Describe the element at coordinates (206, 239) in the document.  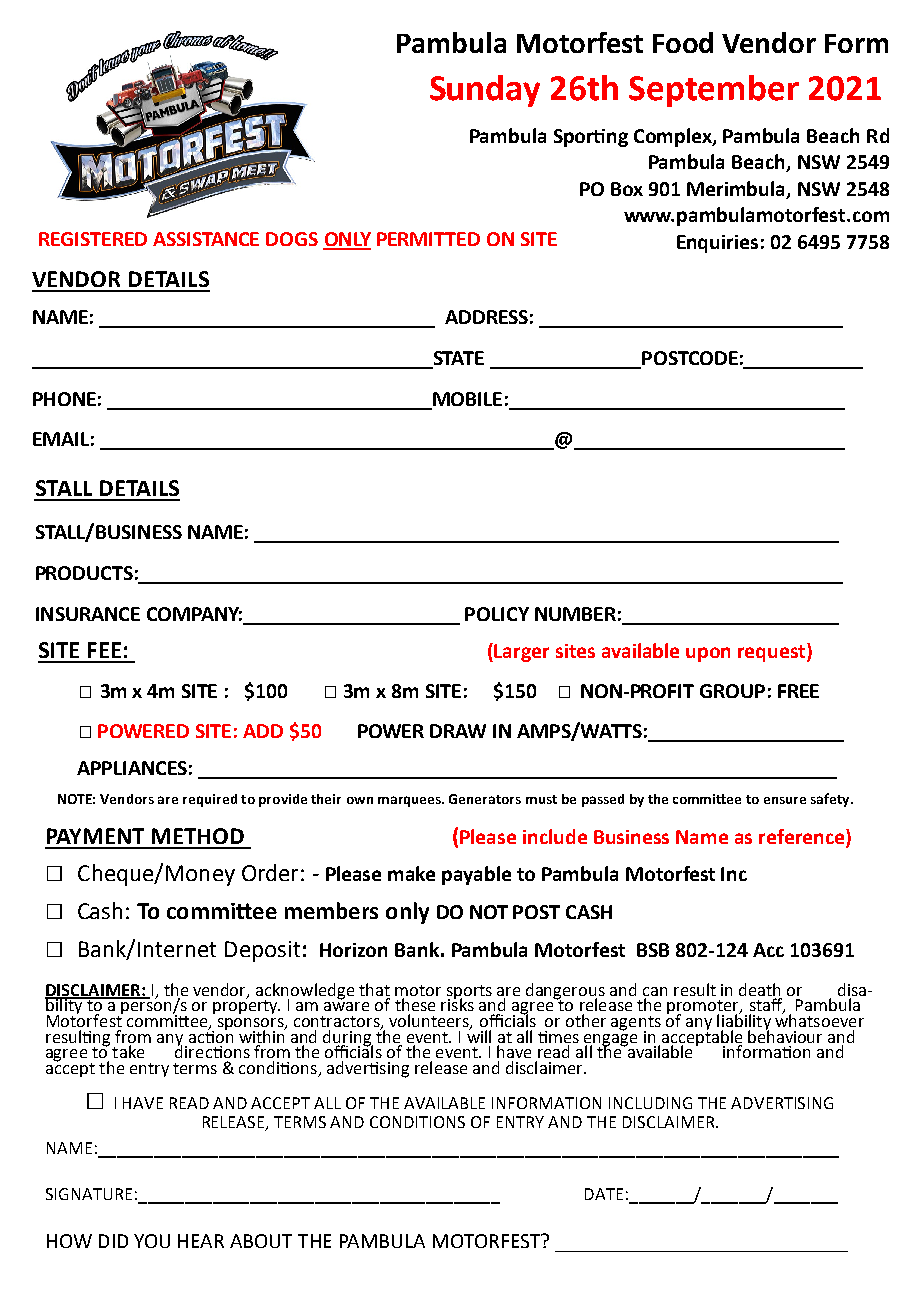
I see `ASSISTANCE` at that location.
